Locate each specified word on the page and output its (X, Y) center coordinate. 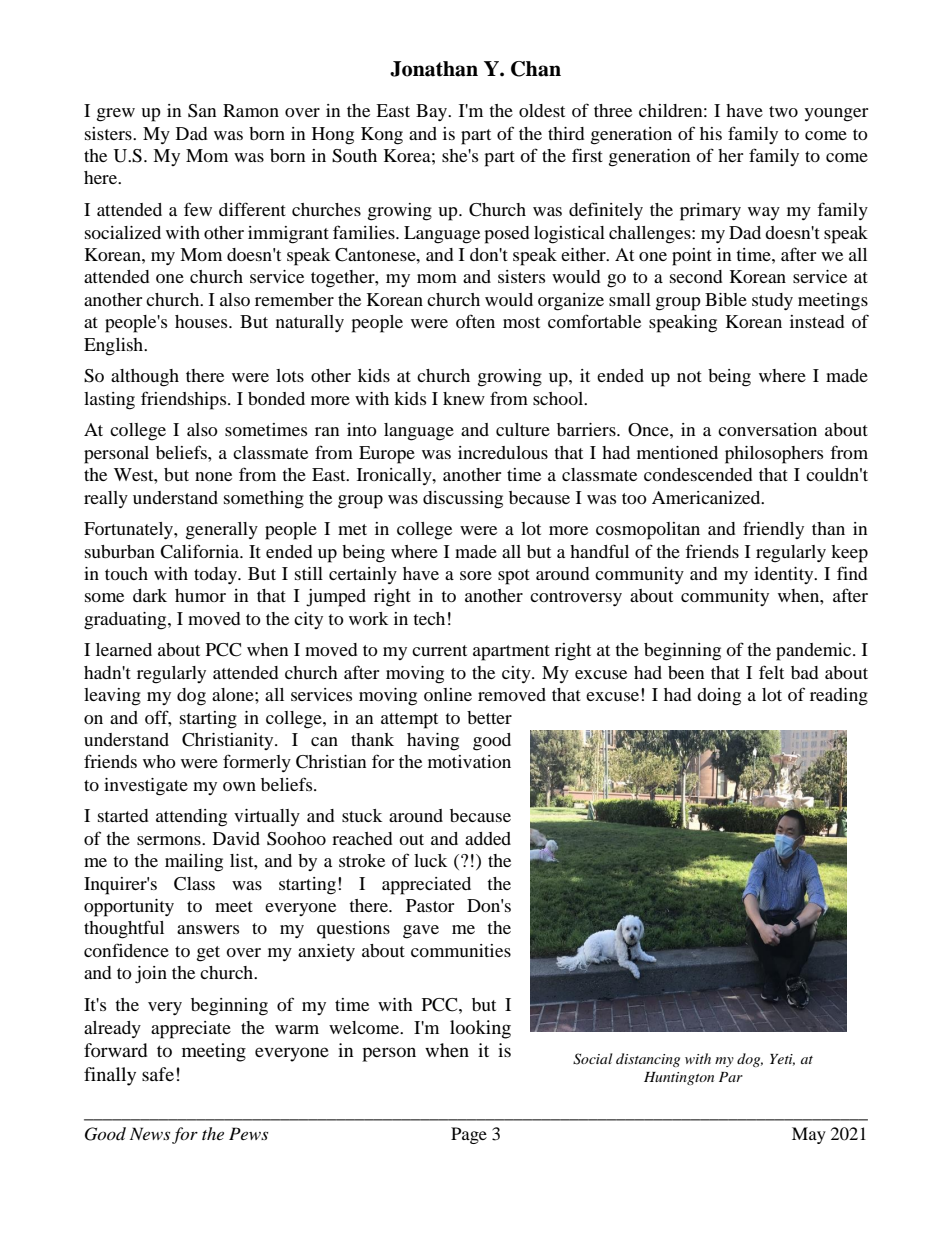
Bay (432, 112)
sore (476, 575)
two (783, 111)
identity (785, 575)
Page (469, 1135)
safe (158, 1074)
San (202, 111)
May (809, 1135)
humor (200, 595)
